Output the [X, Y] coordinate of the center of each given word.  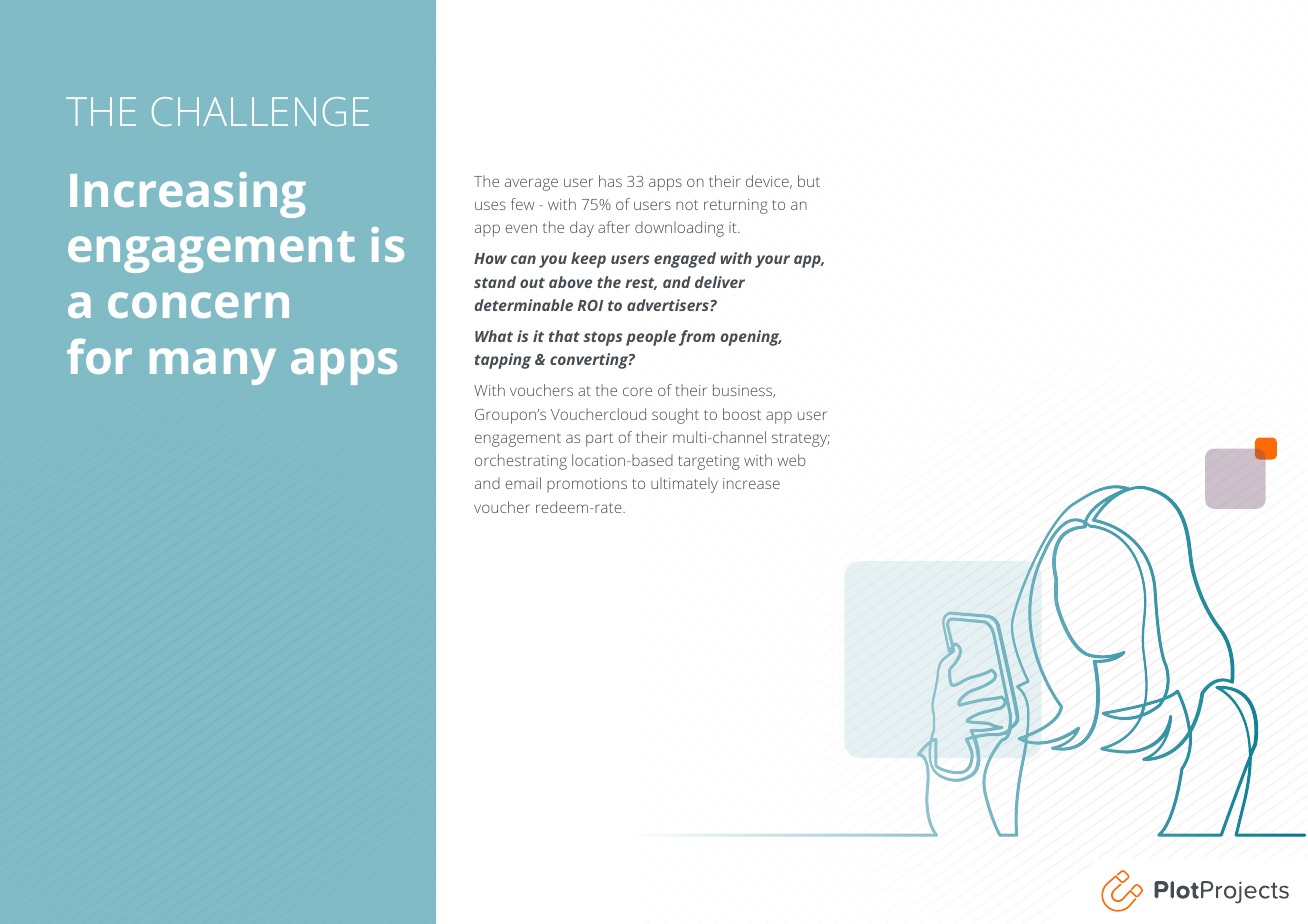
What [494, 336]
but [809, 181]
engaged [685, 260]
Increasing [188, 195]
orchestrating [521, 462]
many [213, 366]
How [490, 258]
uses [490, 205]
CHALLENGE [260, 111]
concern [198, 305]
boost [742, 414]
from [697, 338]
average [531, 184]
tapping [503, 361]
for [99, 356]
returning [736, 206]
